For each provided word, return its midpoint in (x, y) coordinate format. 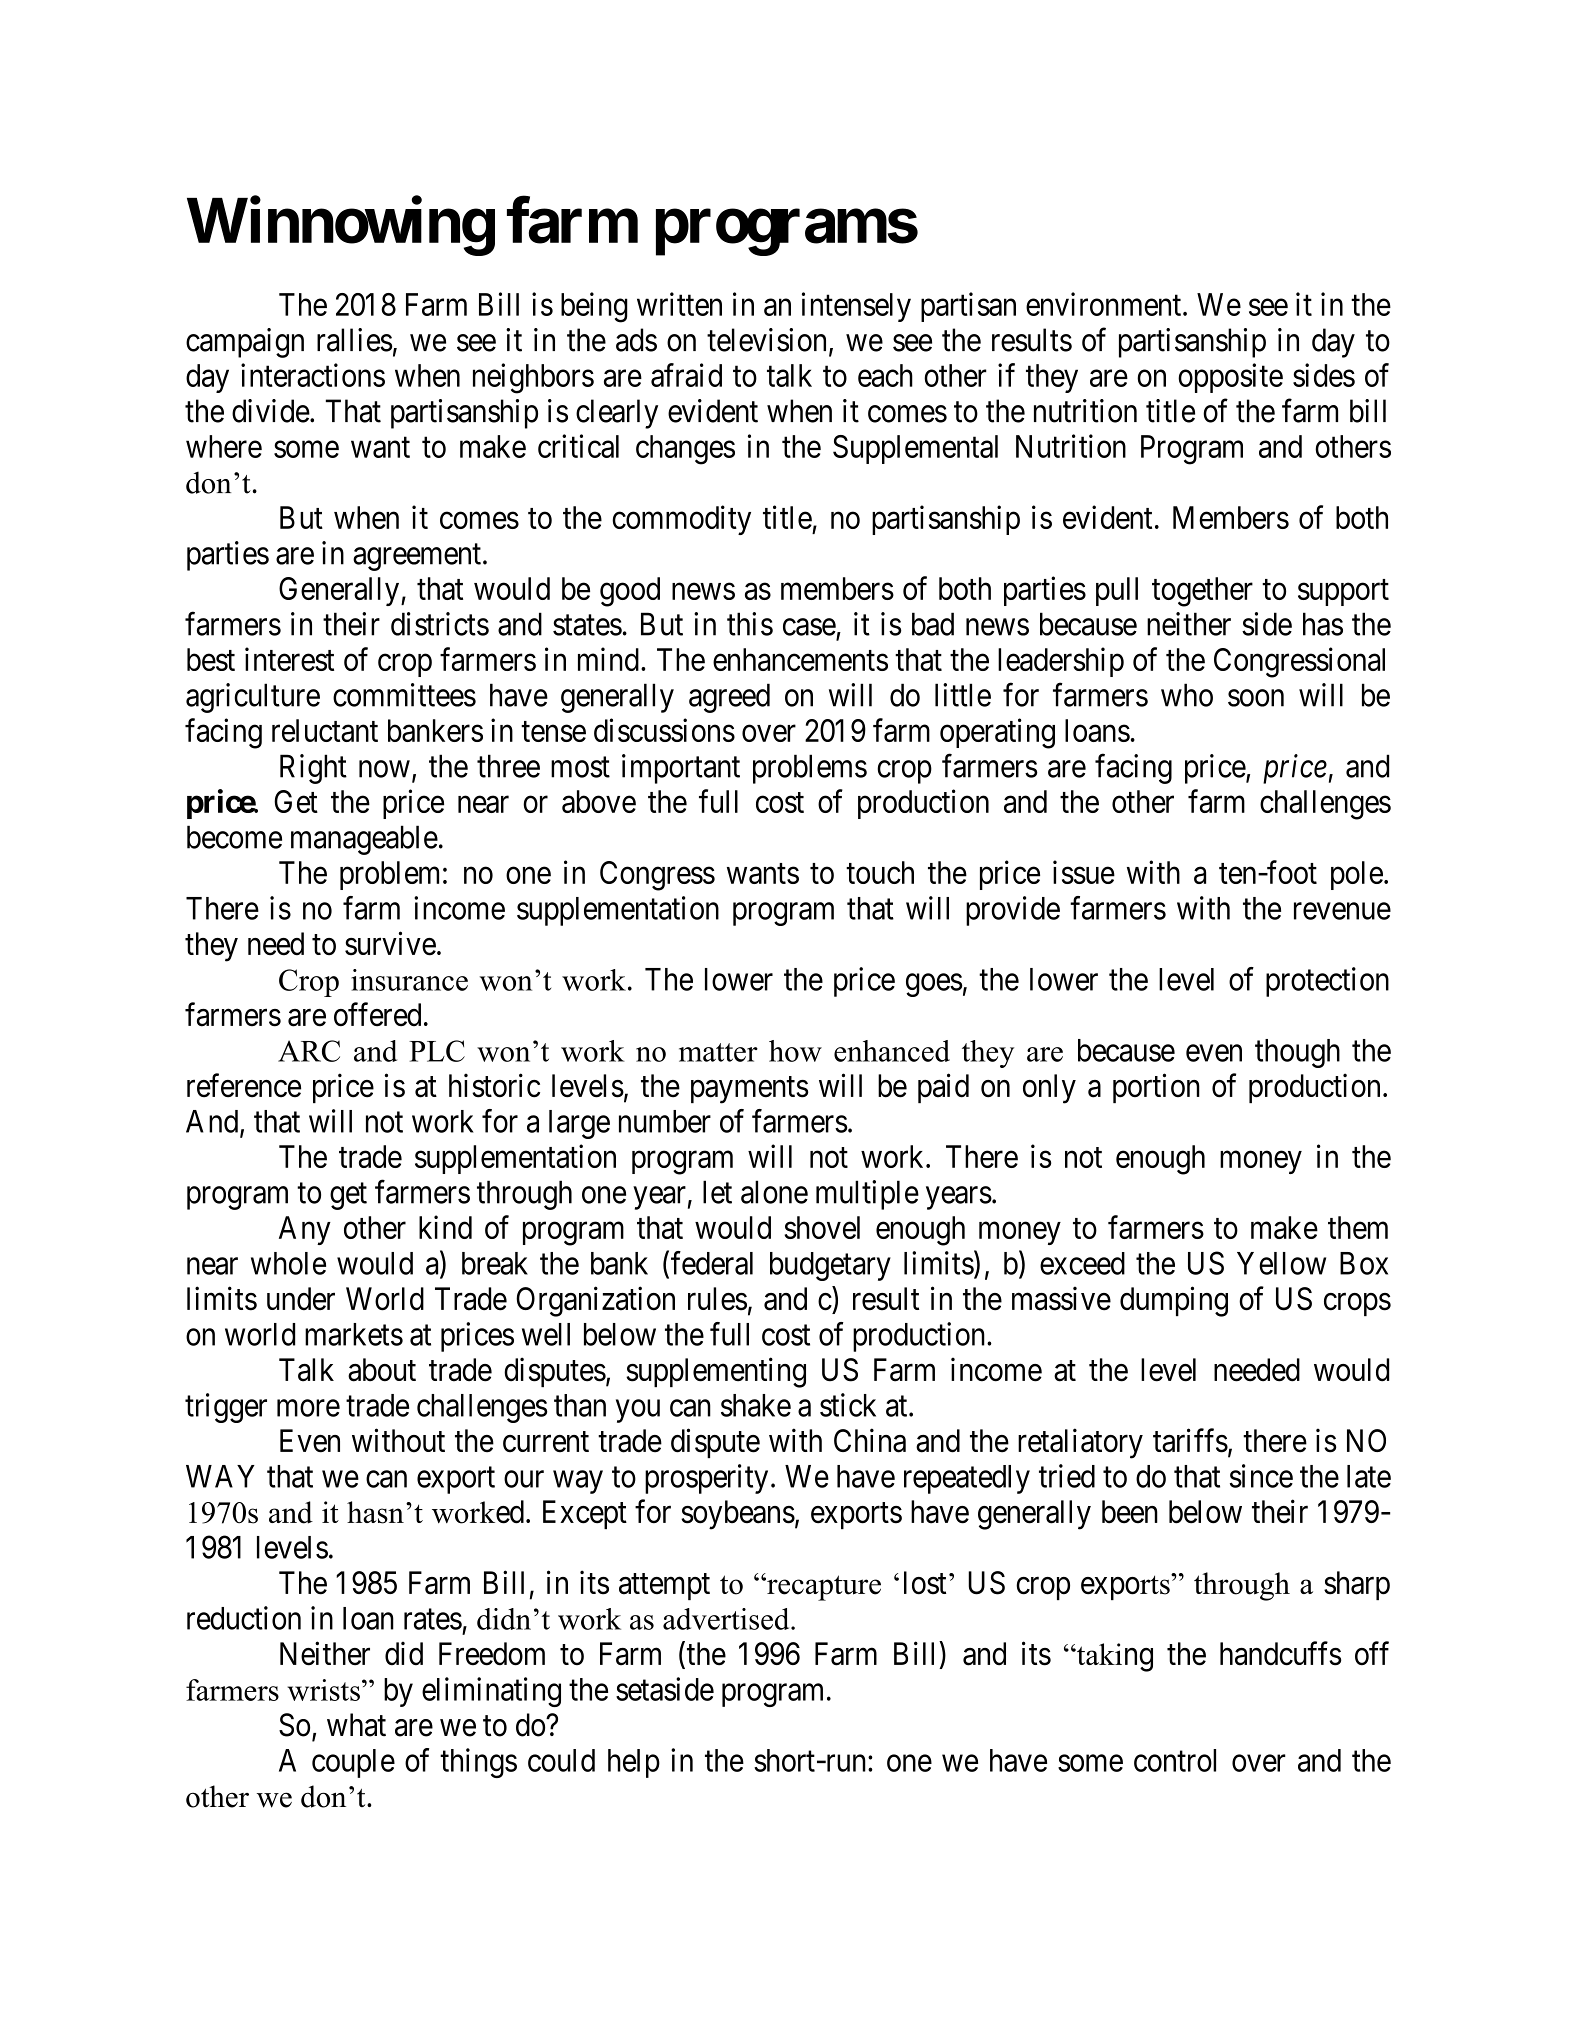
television (766, 340)
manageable (364, 840)
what (356, 1725)
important (681, 769)
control (1175, 1760)
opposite (1230, 378)
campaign (245, 343)
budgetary (830, 1266)
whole (288, 1263)
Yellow (1281, 1263)
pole (1357, 875)
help (634, 1763)
